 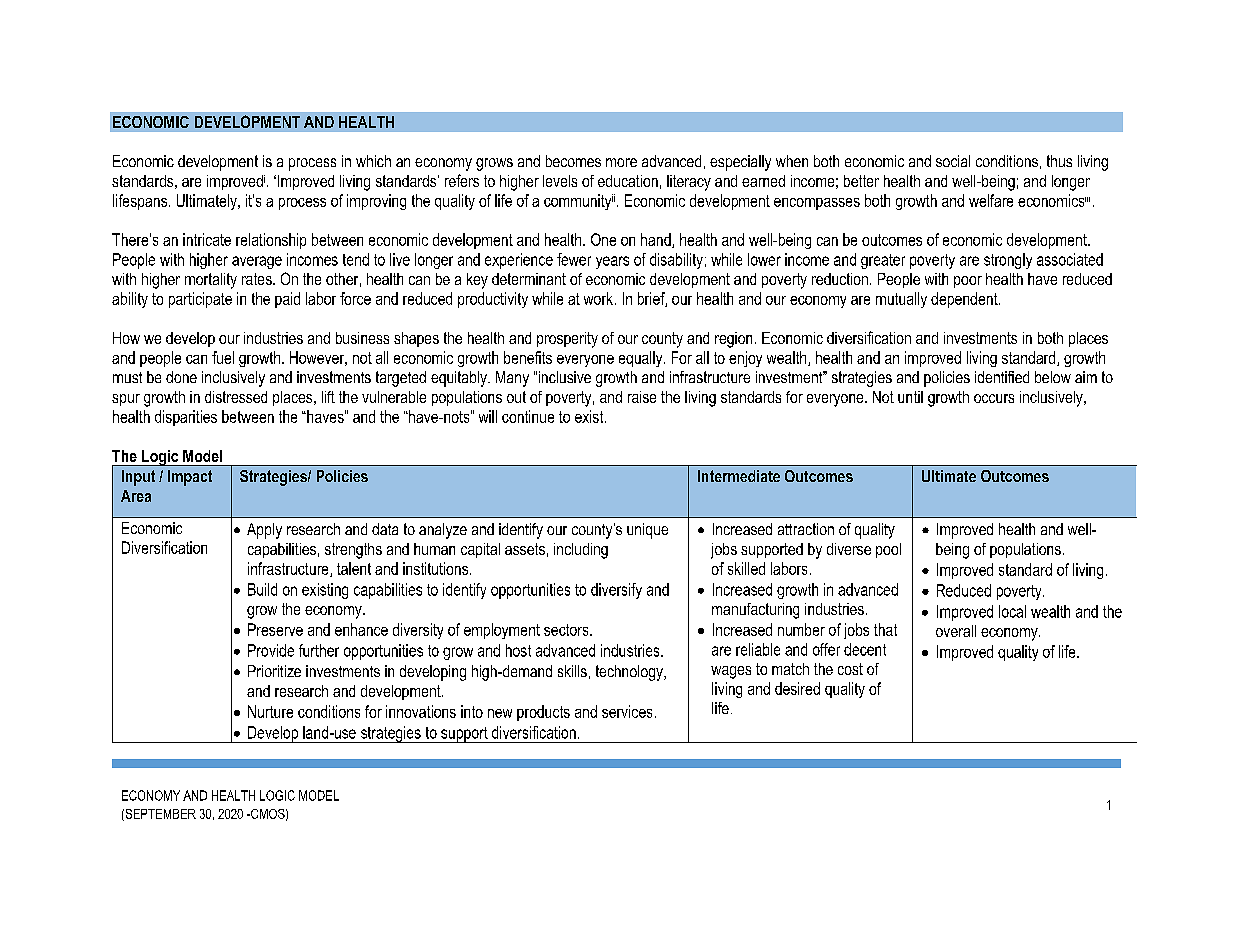 What do you see at coordinates (627, 711) in the document?
I see `services` at bounding box center [627, 711].
